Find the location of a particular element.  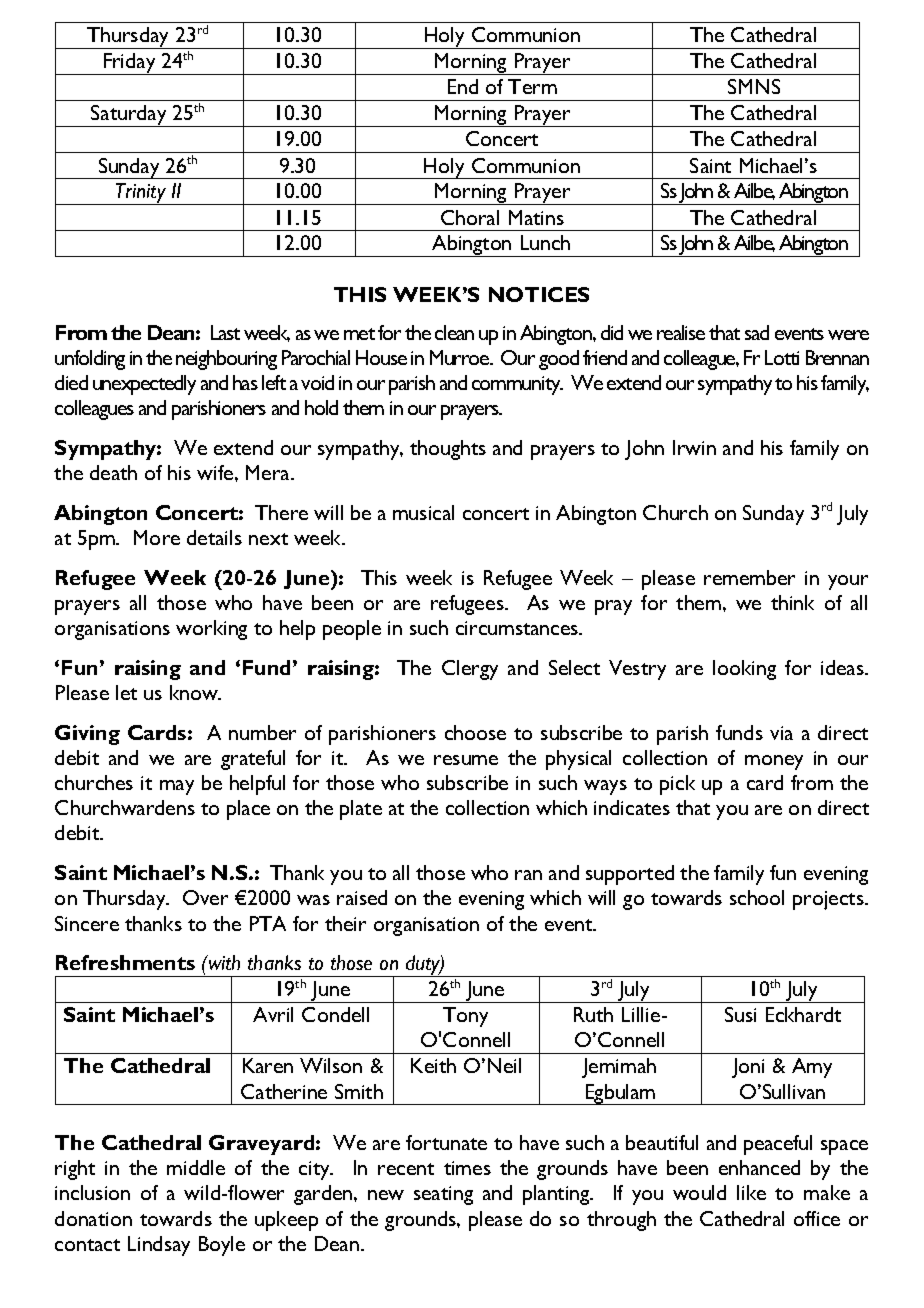

Joni is located at coordinates (748, 1068).
